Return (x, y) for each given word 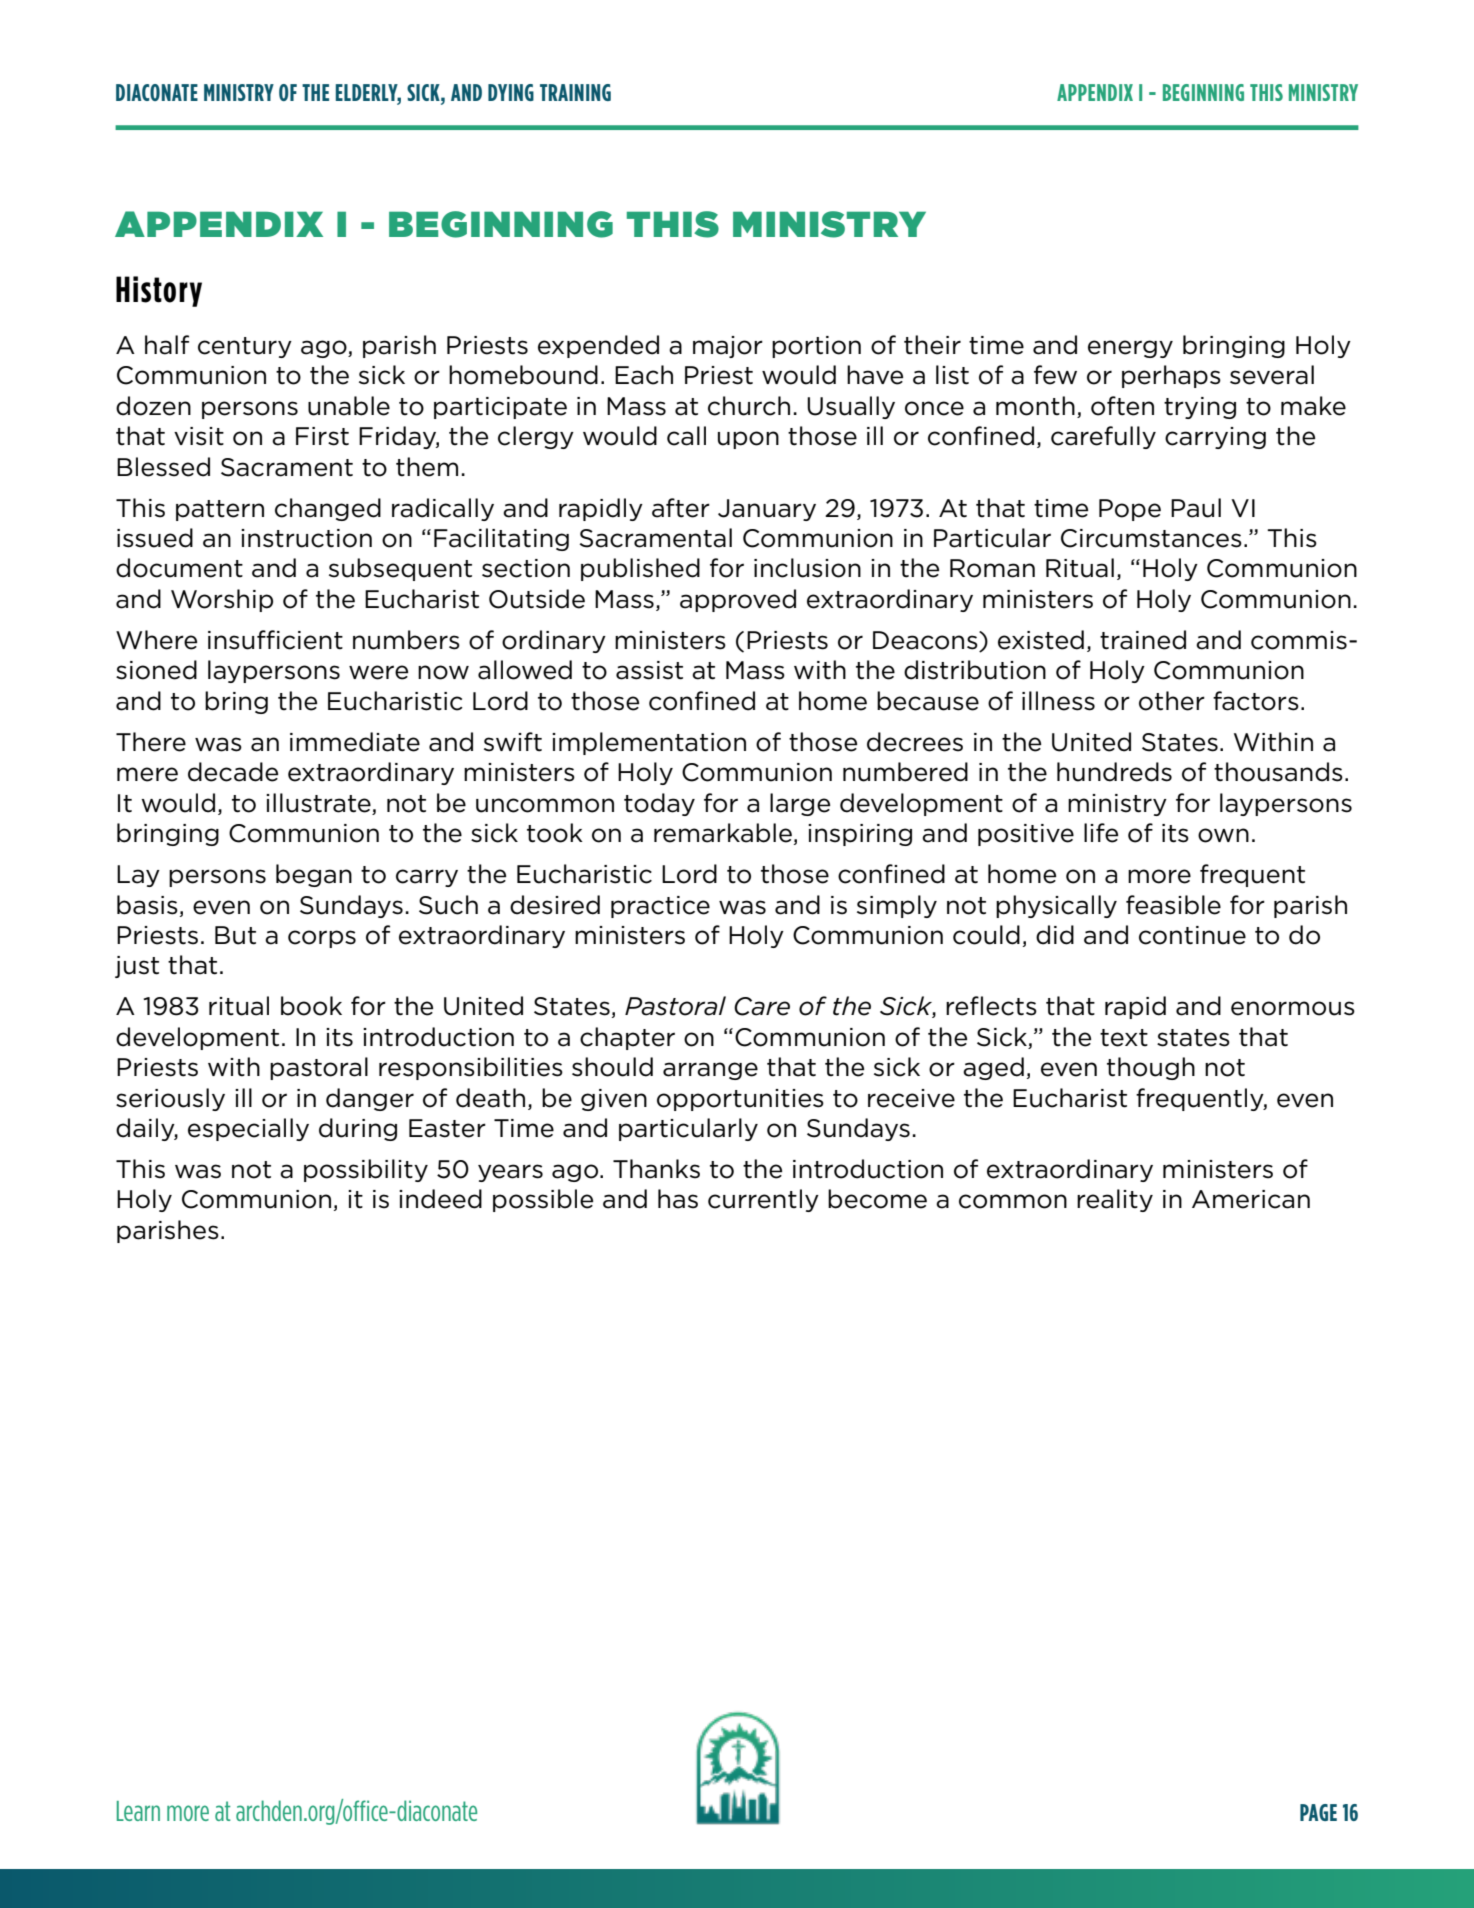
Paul (1196, 508)
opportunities (740, 1100)
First (322, 436)
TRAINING (575, 92)
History (159, 291)
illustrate (318, 803)
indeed (440, 1199)
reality (1115, 1200)
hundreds (1114, 772)
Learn (138, 1811)
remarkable (723, 833)
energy (1130, 349)
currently (763, 1200)
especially (248, 1129)
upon (748, 440)
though (1151, 1068)
